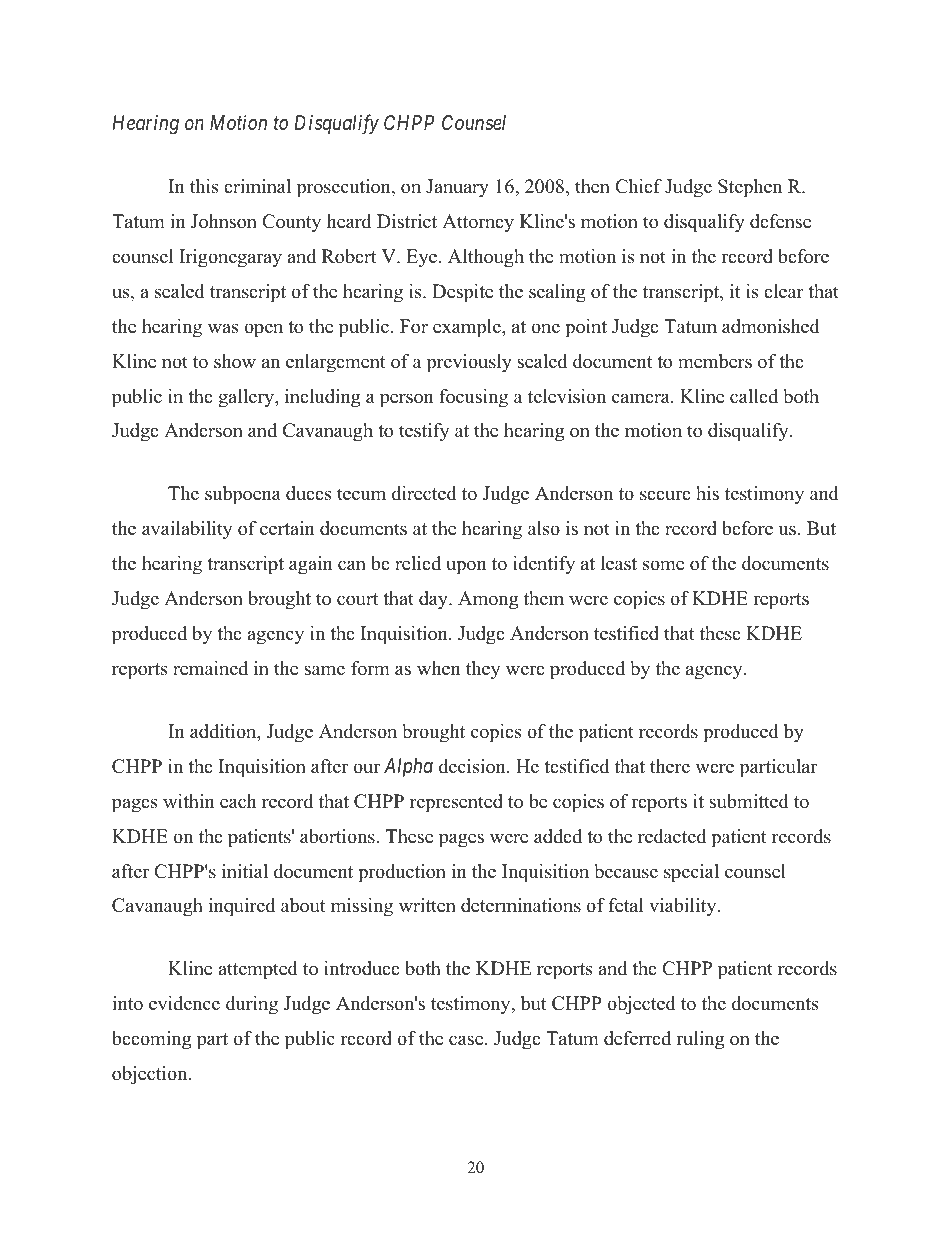 The image size is (952, 1233). What do you see at coordinates (151, 1040) in the screenshot?
I see `becoming` at bounding box center [151, 1040].
